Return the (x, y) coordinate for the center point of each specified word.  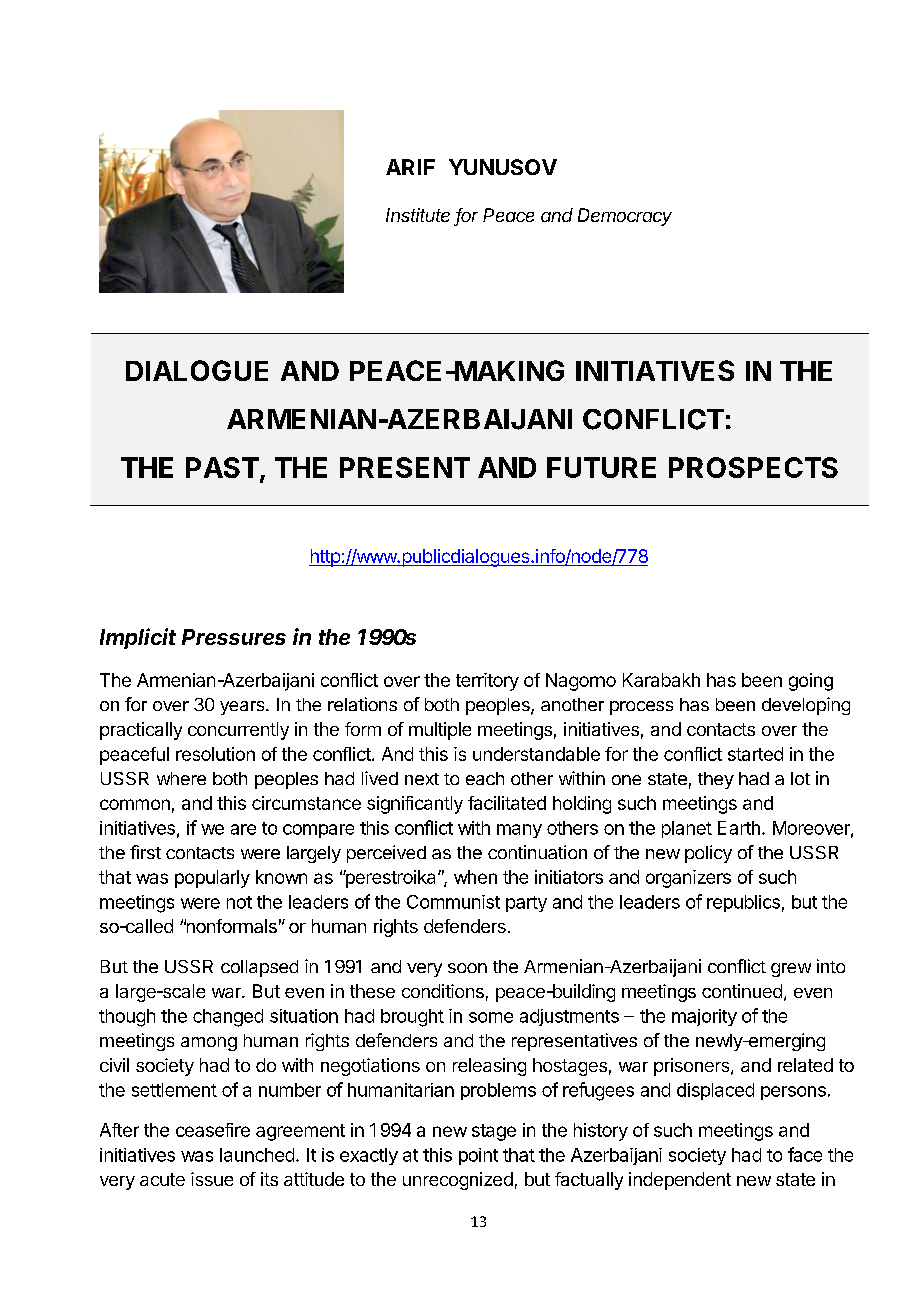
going (811, 682)
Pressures (234, 637)
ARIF (410, 167)
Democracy (625, 217)
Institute (418, 215)
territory (487, 682)
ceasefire (213, 1130)
